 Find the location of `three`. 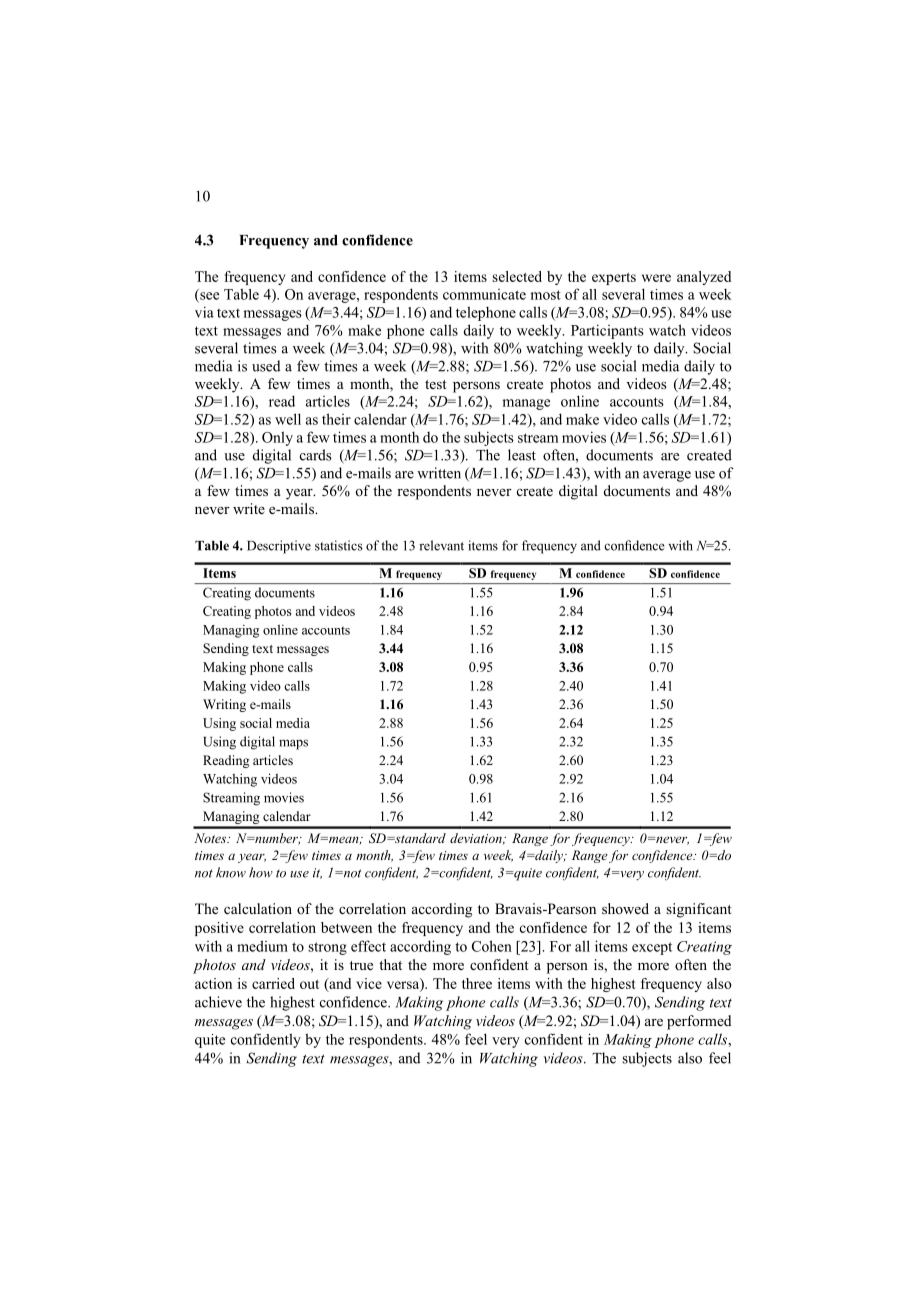

three is located at coordinates (477, 983).
